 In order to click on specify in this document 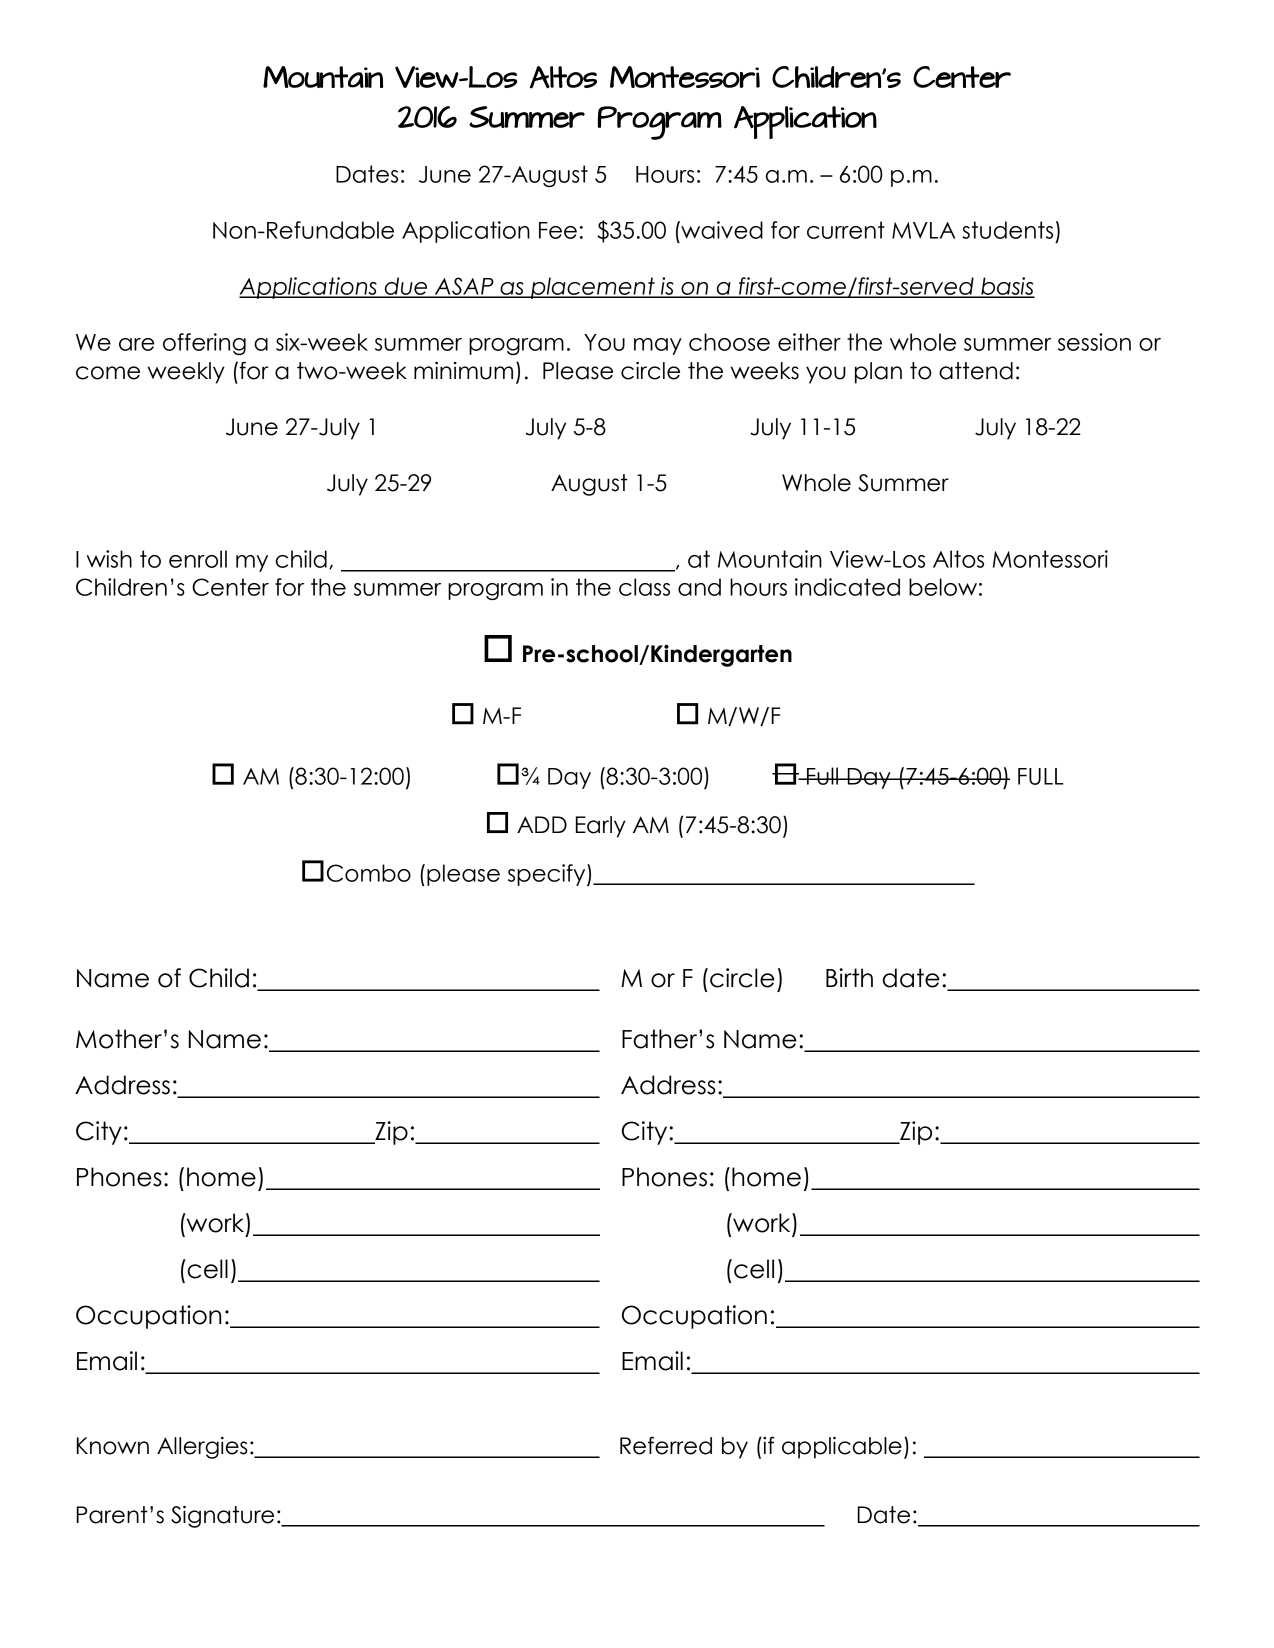, I will do `click(548, 875)`.
